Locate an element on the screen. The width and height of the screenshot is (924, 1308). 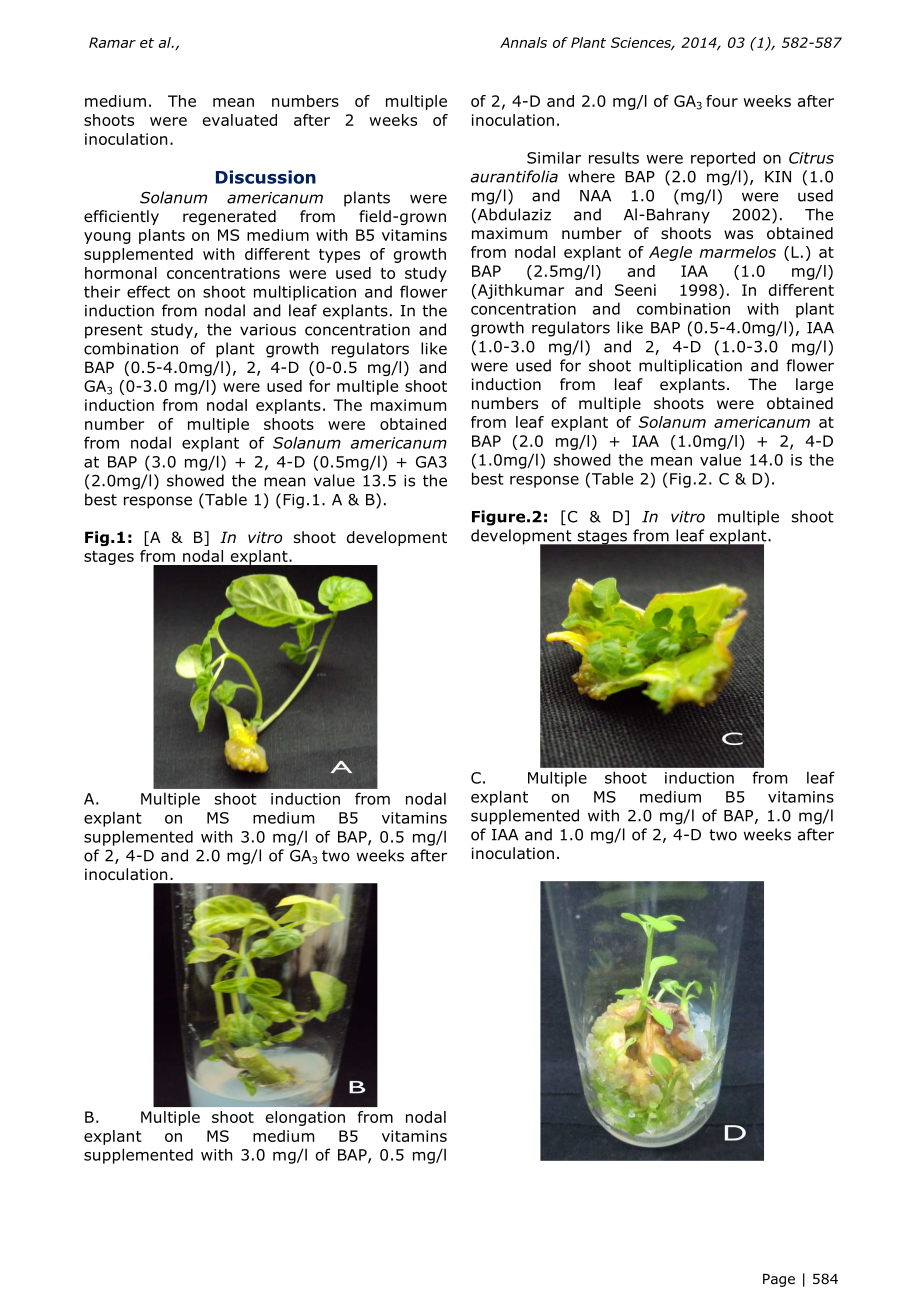
elongation is located at coordinates (305, 1118).
